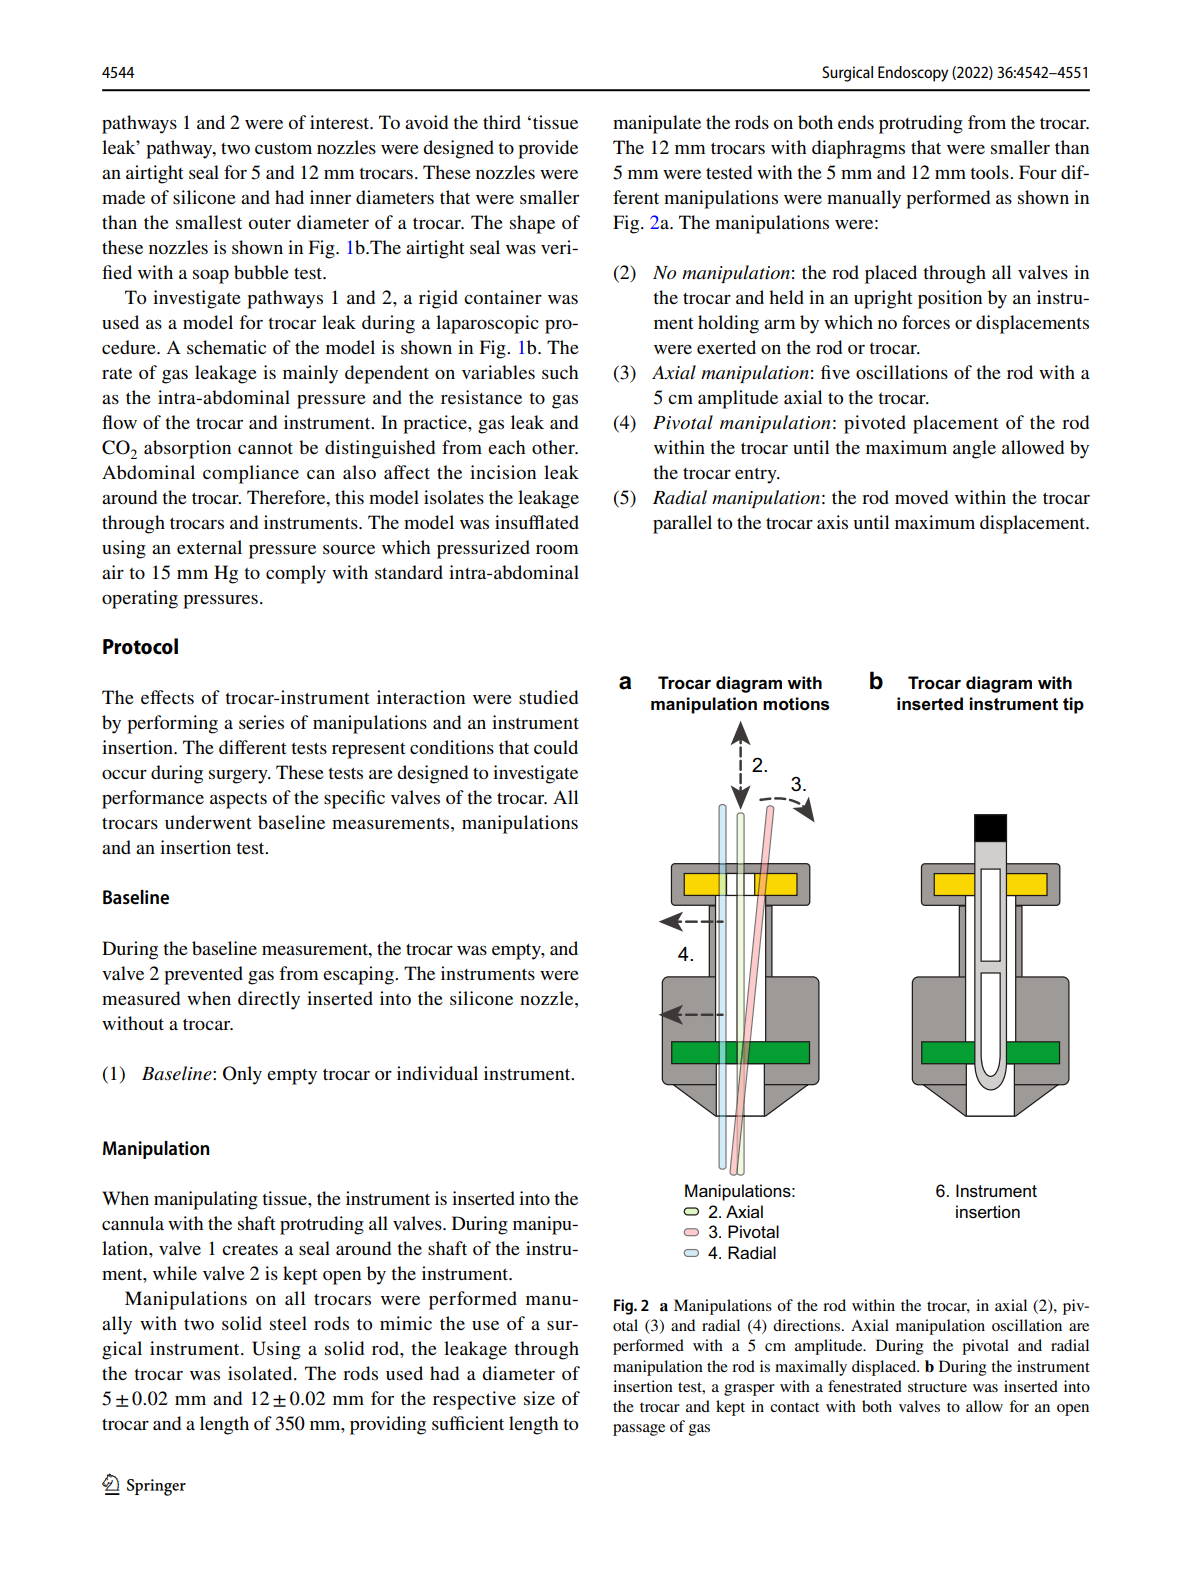 This page has width=1192, height=1583. Describe the element at coordinates (437, 1073) in the page. I see `individual` at that location.
